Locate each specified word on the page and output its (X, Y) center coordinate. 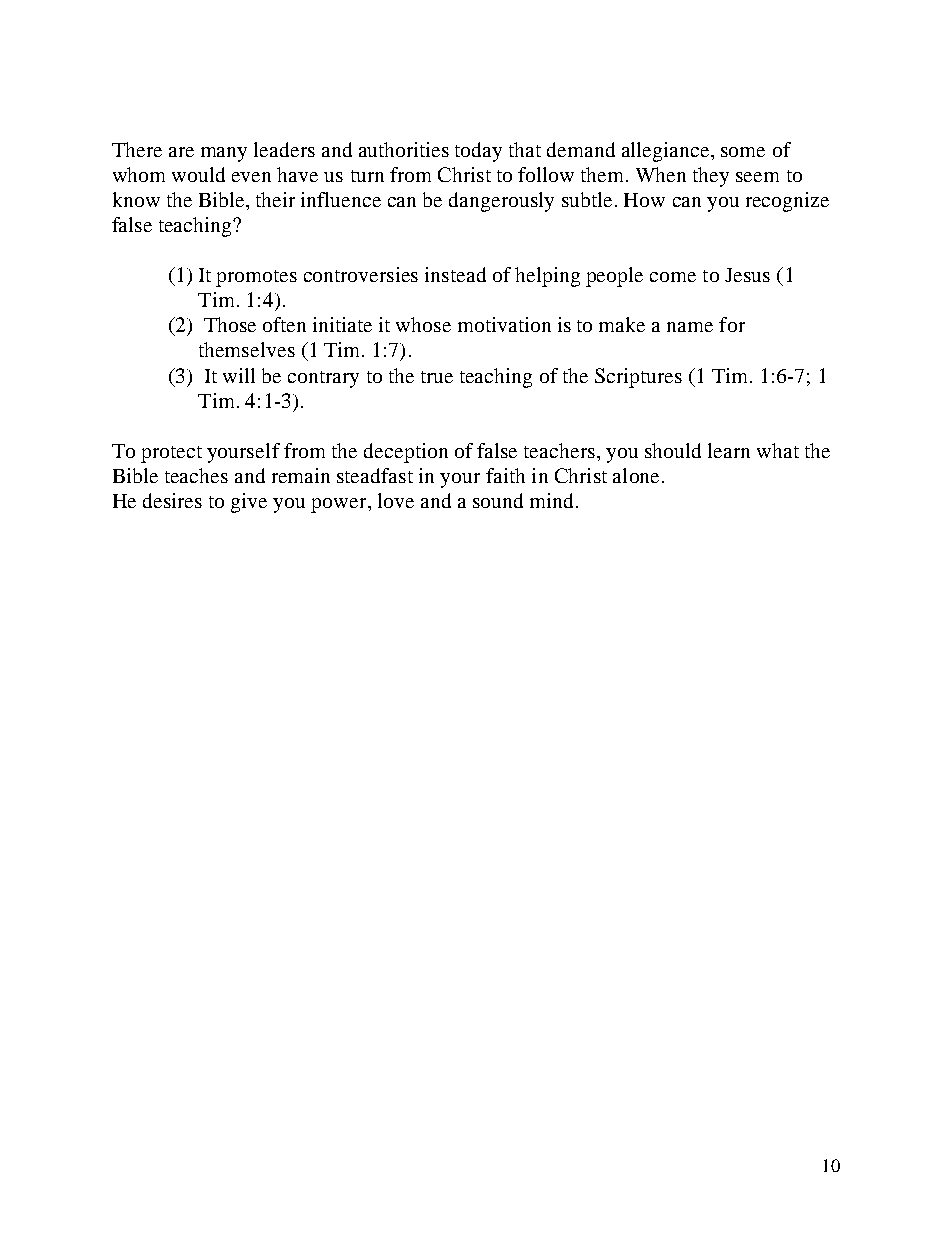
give (249, 503)
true (437, 377)
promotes (256, 278)
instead (455, 274)
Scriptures (638, 378)
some (743, 152)
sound (498, 500)
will (239, 375)
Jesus (747, 275)
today (478, 152)
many (224, 154)
